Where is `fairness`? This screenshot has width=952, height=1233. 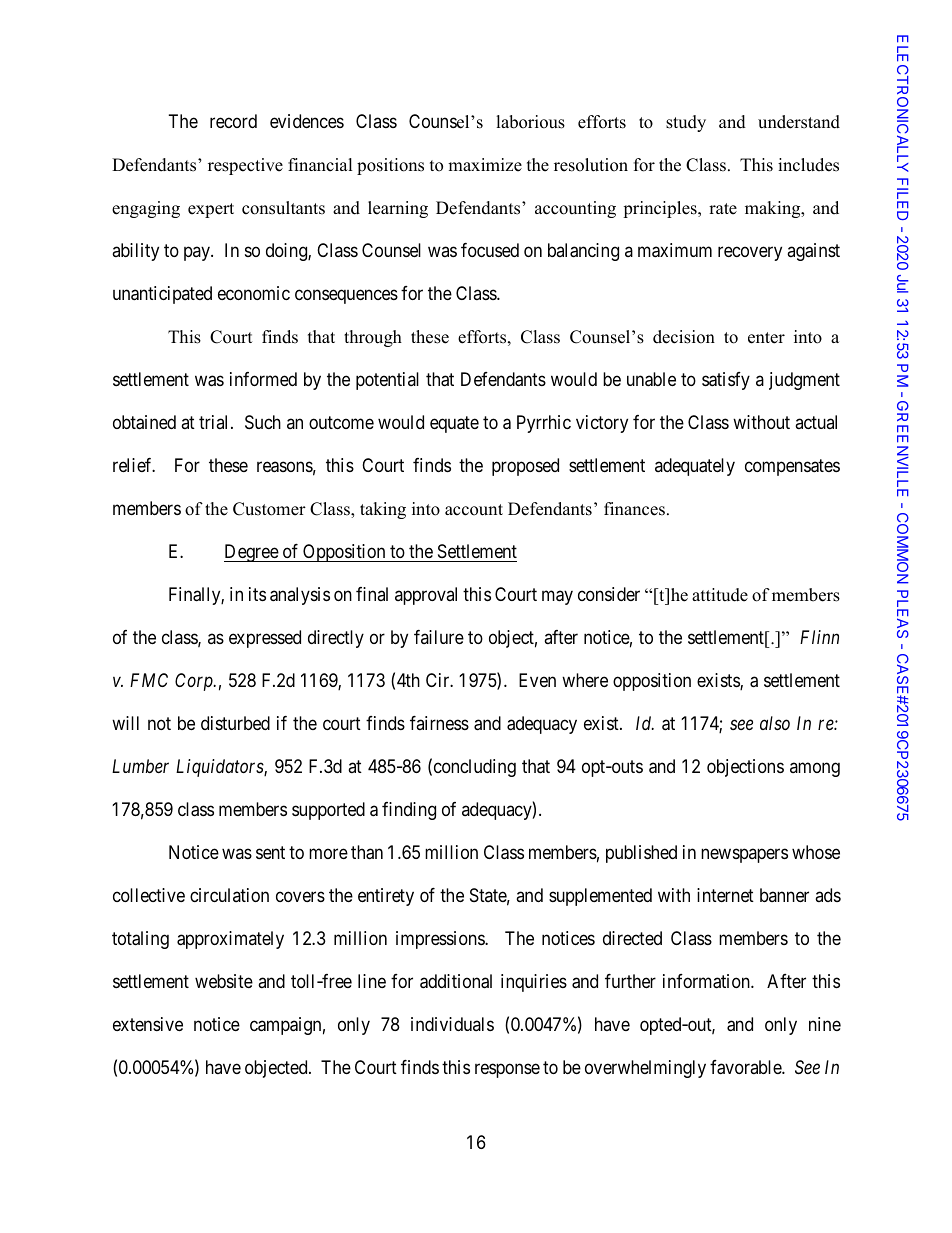
fairness is located at coordinates (439, 723).
